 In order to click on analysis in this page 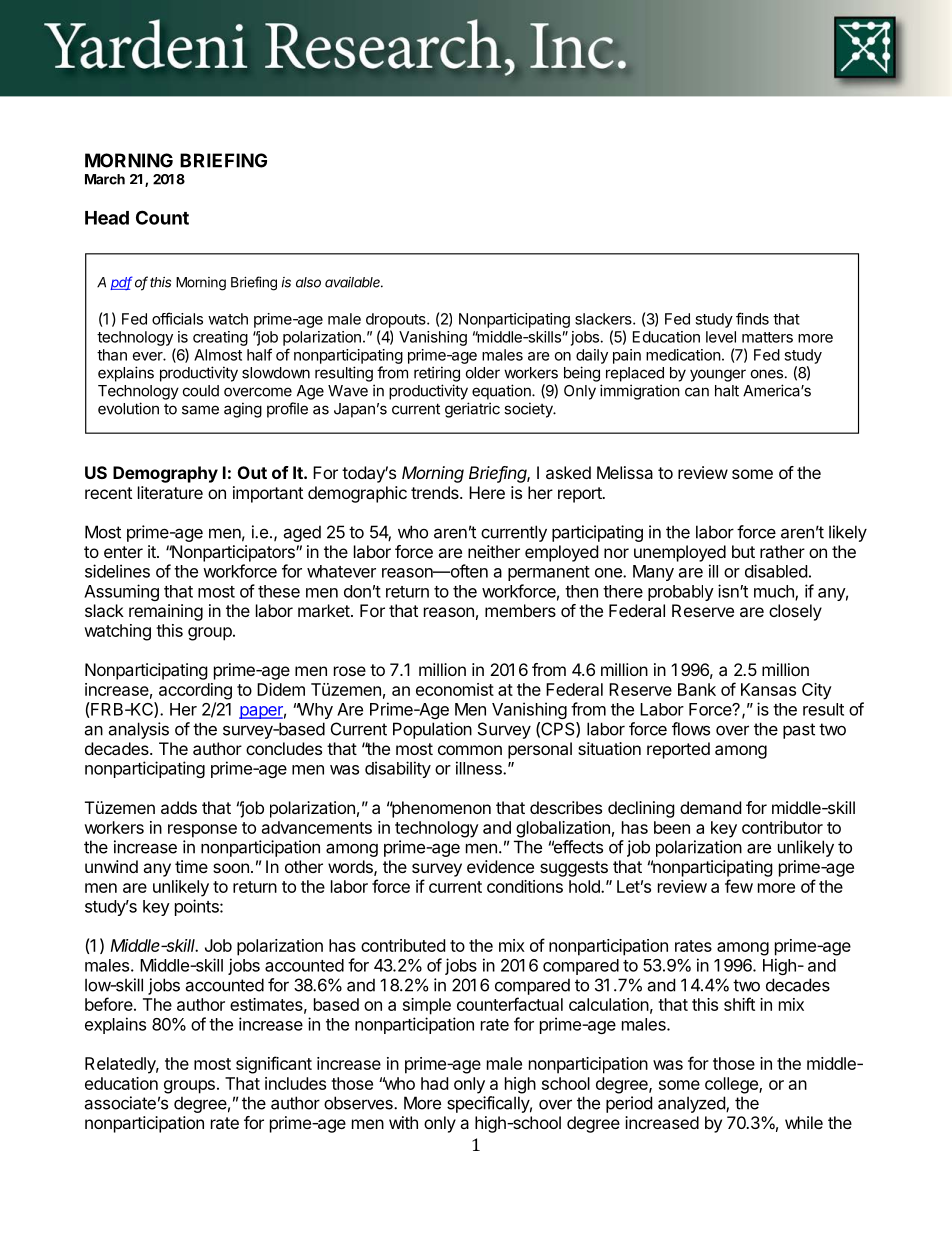, I will do `click(138, 730)`.
